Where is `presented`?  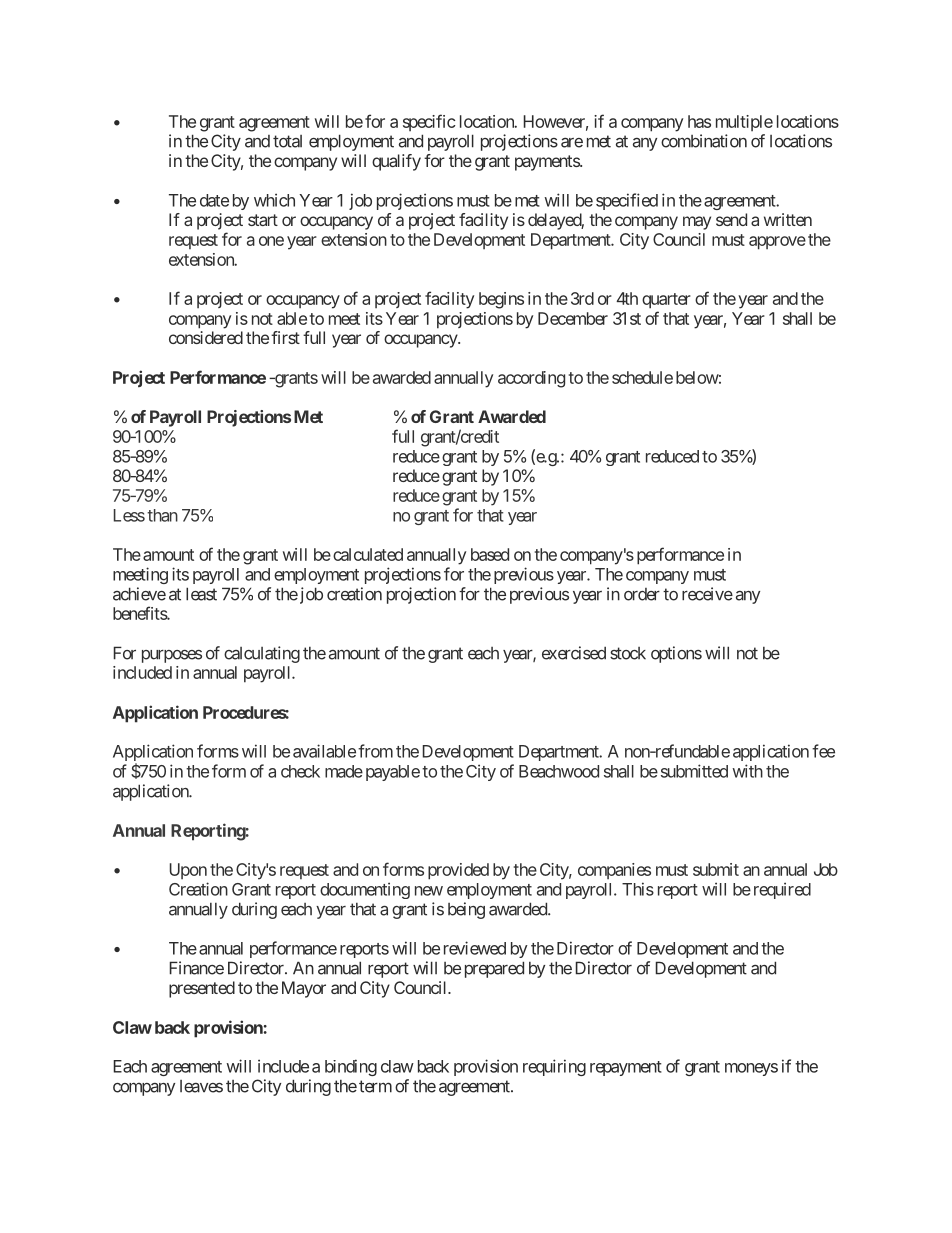
presented is located at coordinates (202, 989).
